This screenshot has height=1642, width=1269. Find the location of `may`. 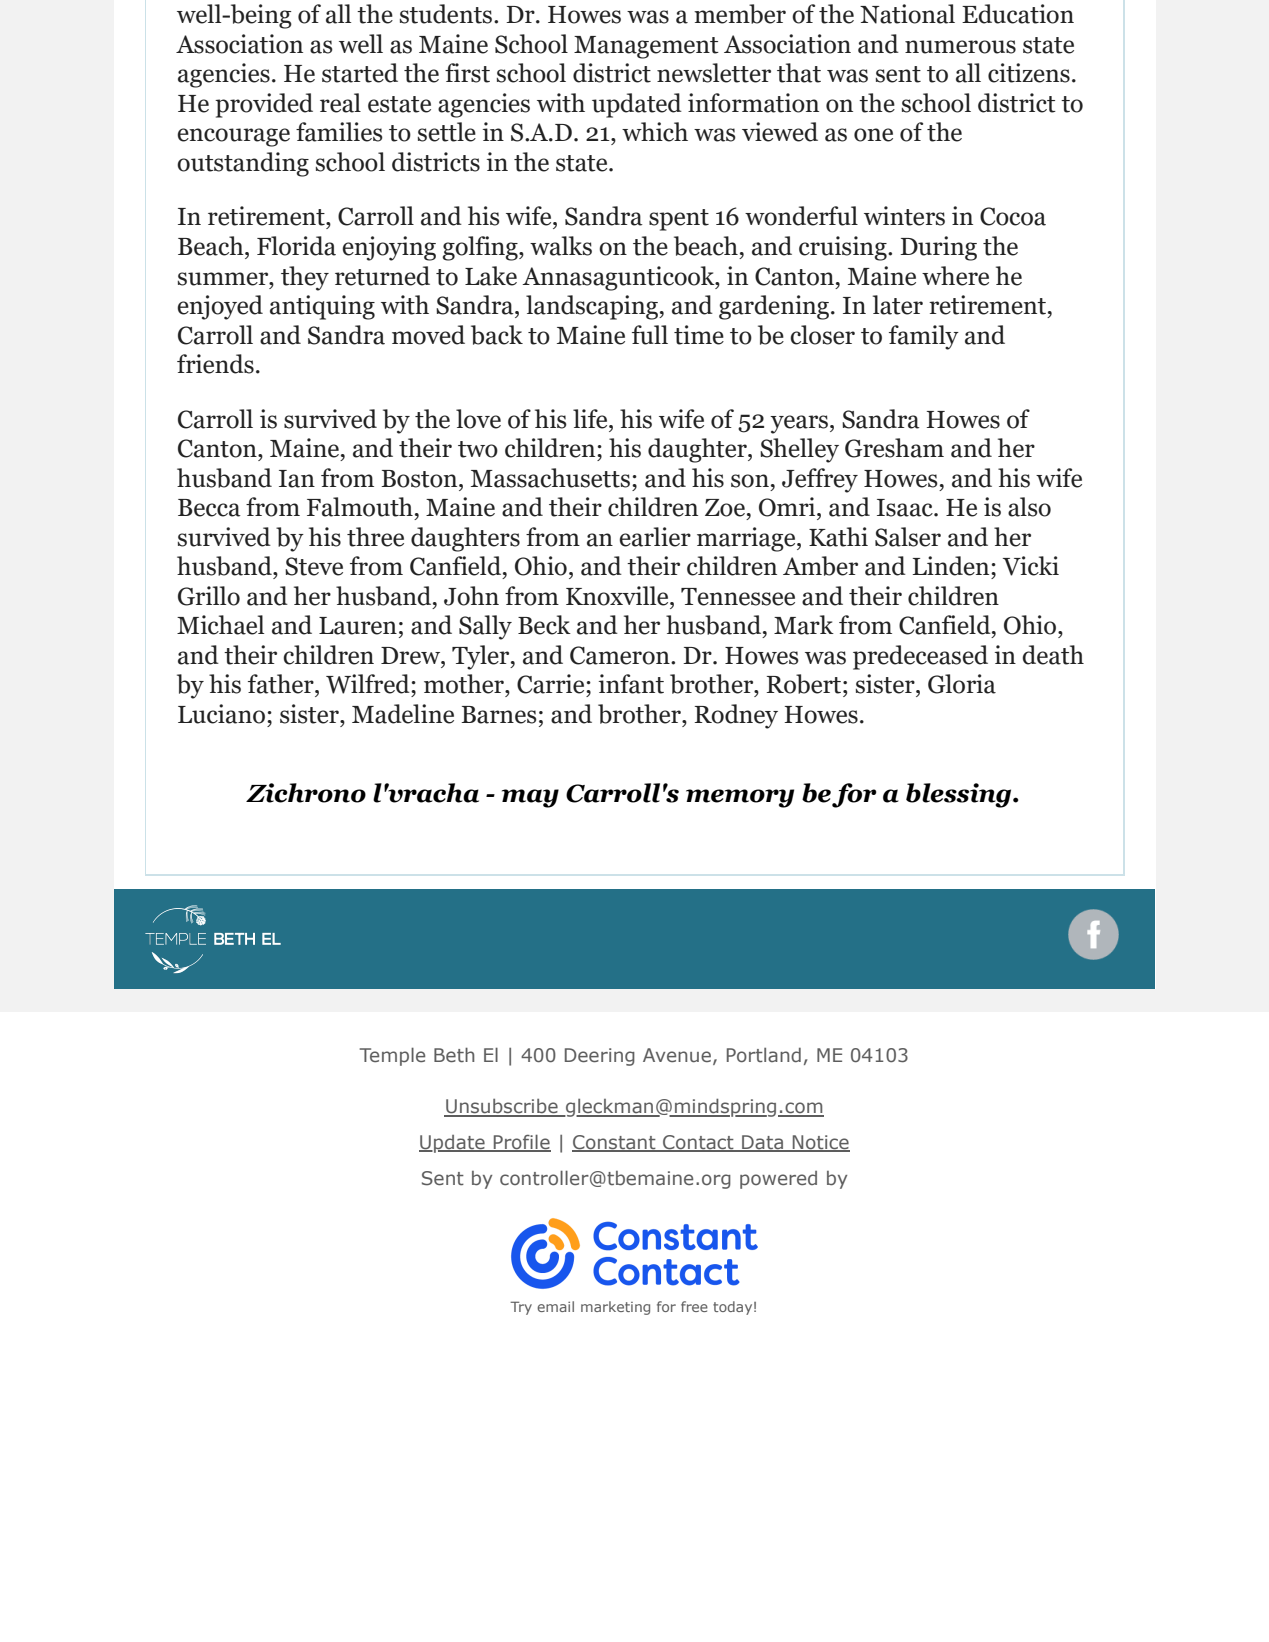

may is located at coordinates (530, 798).
